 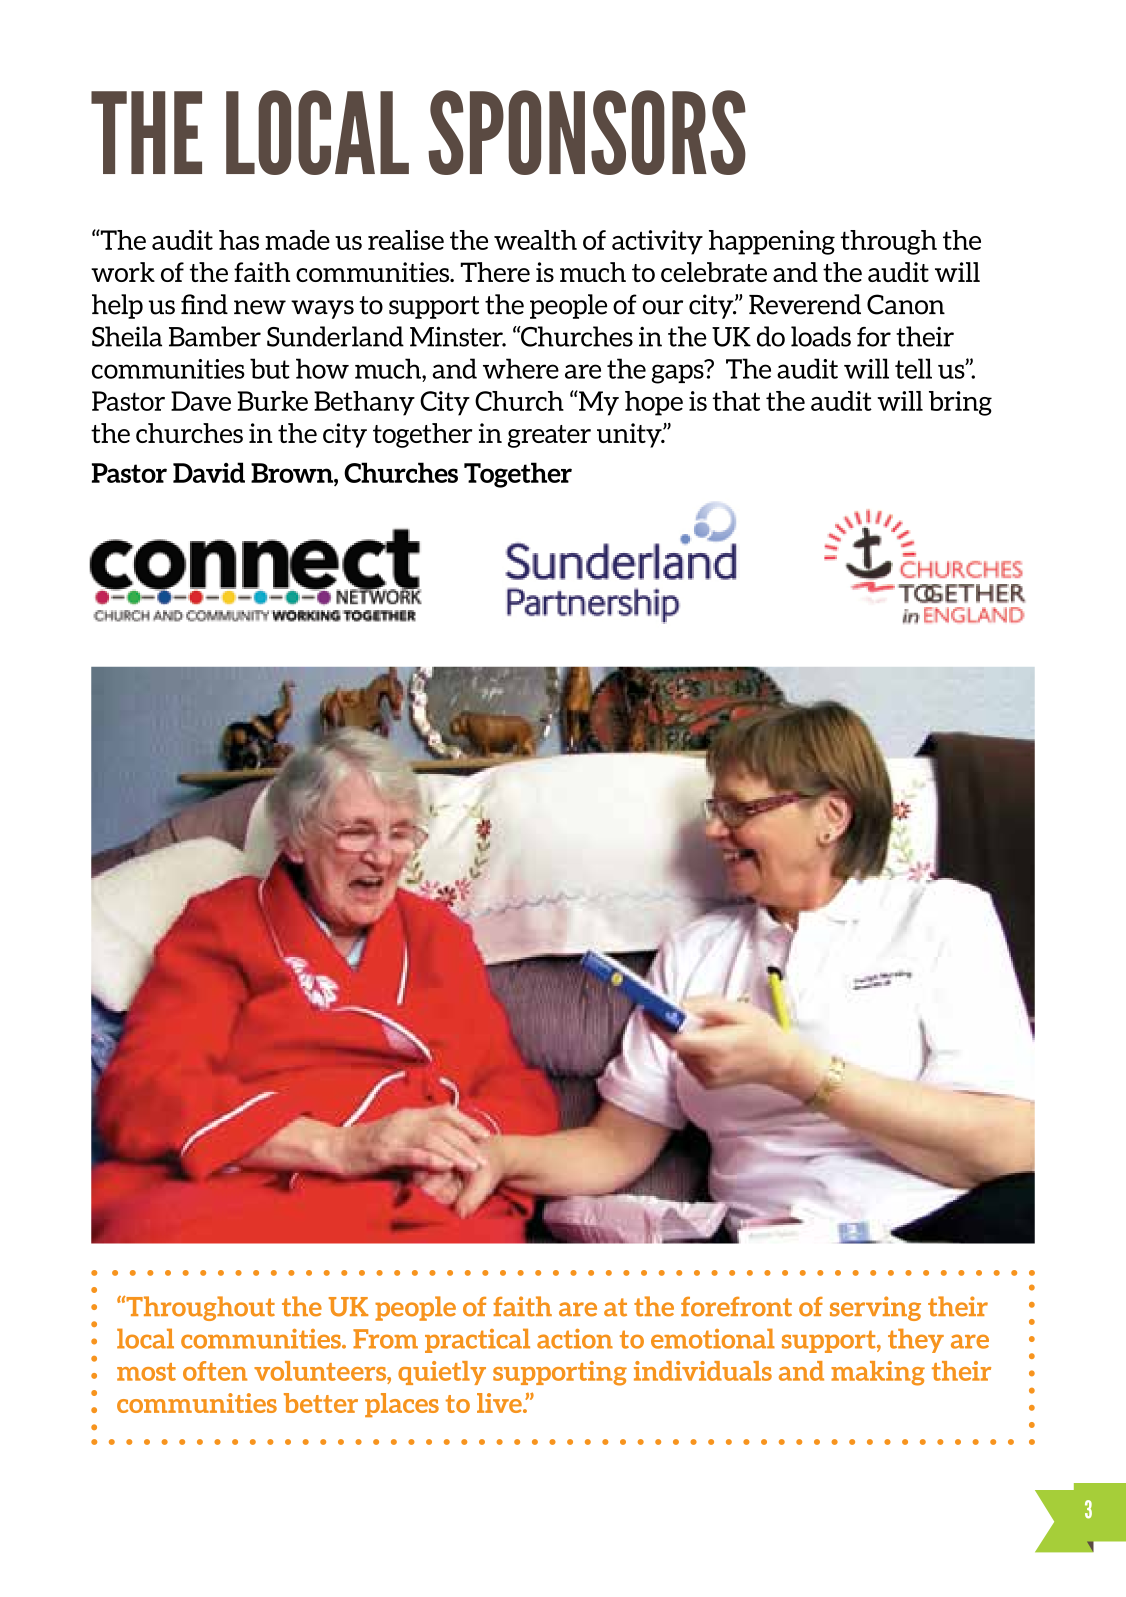 I want to click on that, so click(x=736, y=401).
